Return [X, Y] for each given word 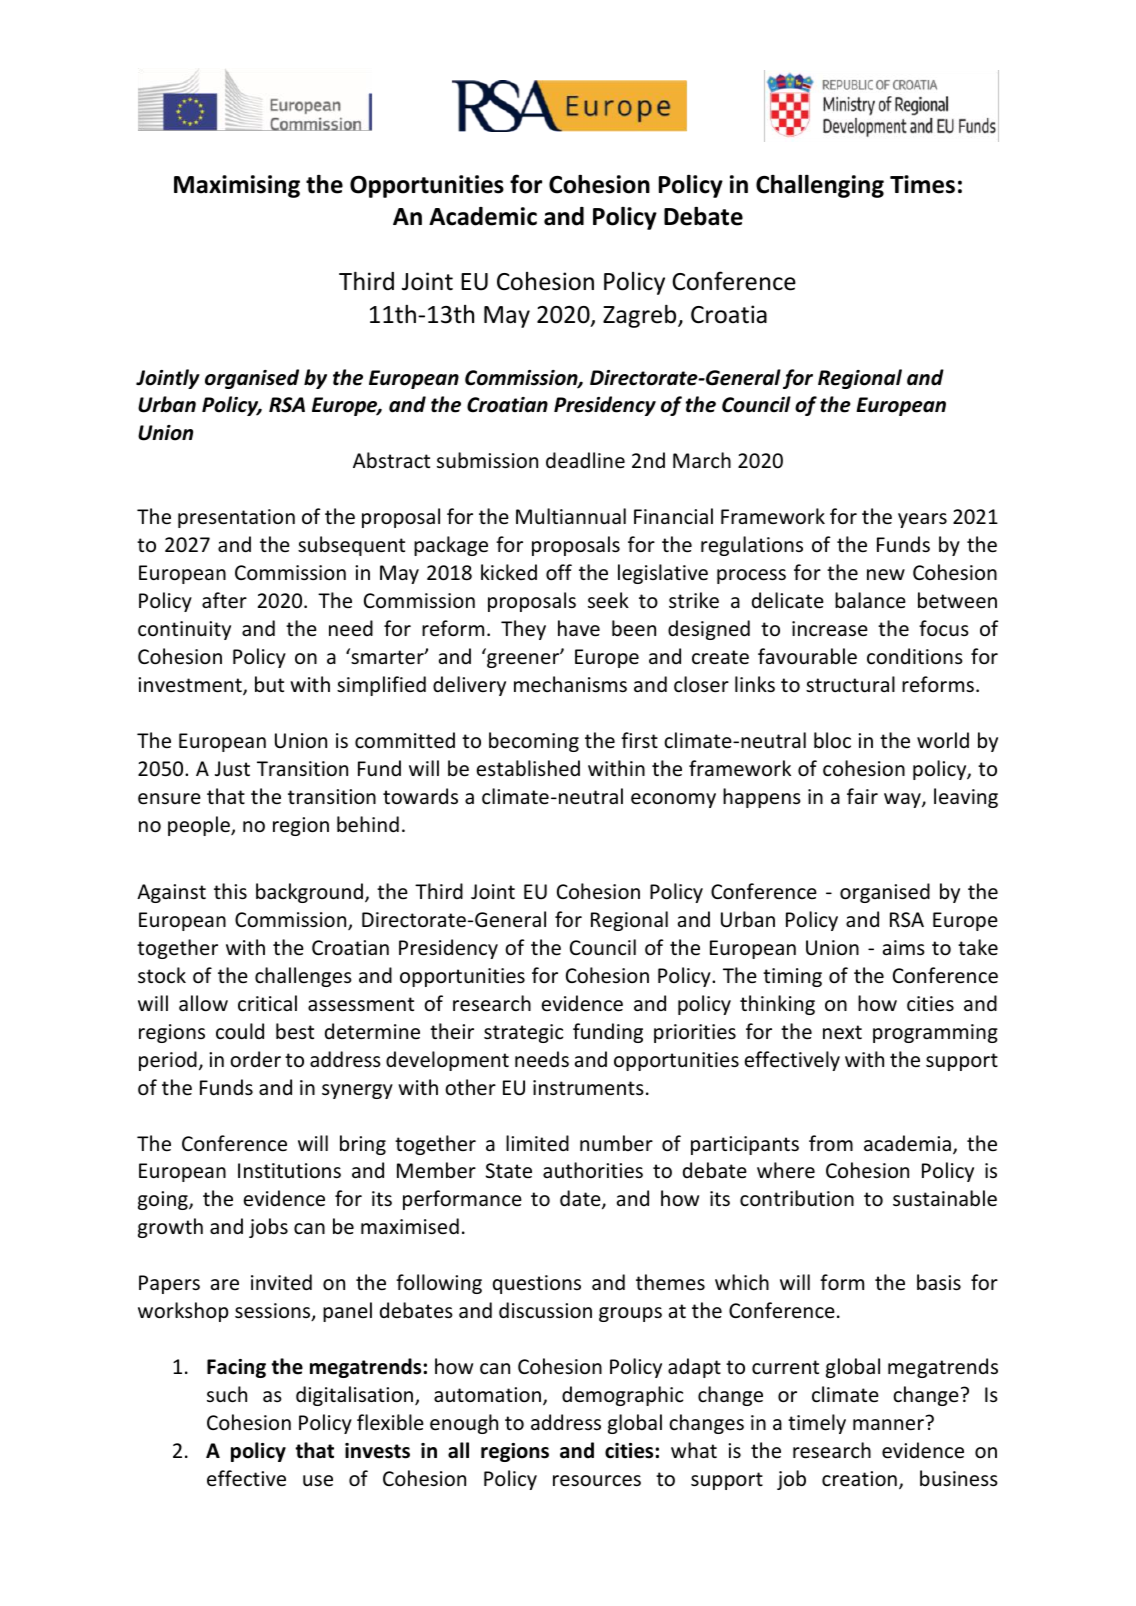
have [579, 628]
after [224, 600]
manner [888, 1425]
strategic [523, 1033]
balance [870, 600]
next [842, 1032]
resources [597, 1481]
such [227, 1394]
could [240, 1031]
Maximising [237, 186]
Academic [483, 216]
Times [922, 184]
